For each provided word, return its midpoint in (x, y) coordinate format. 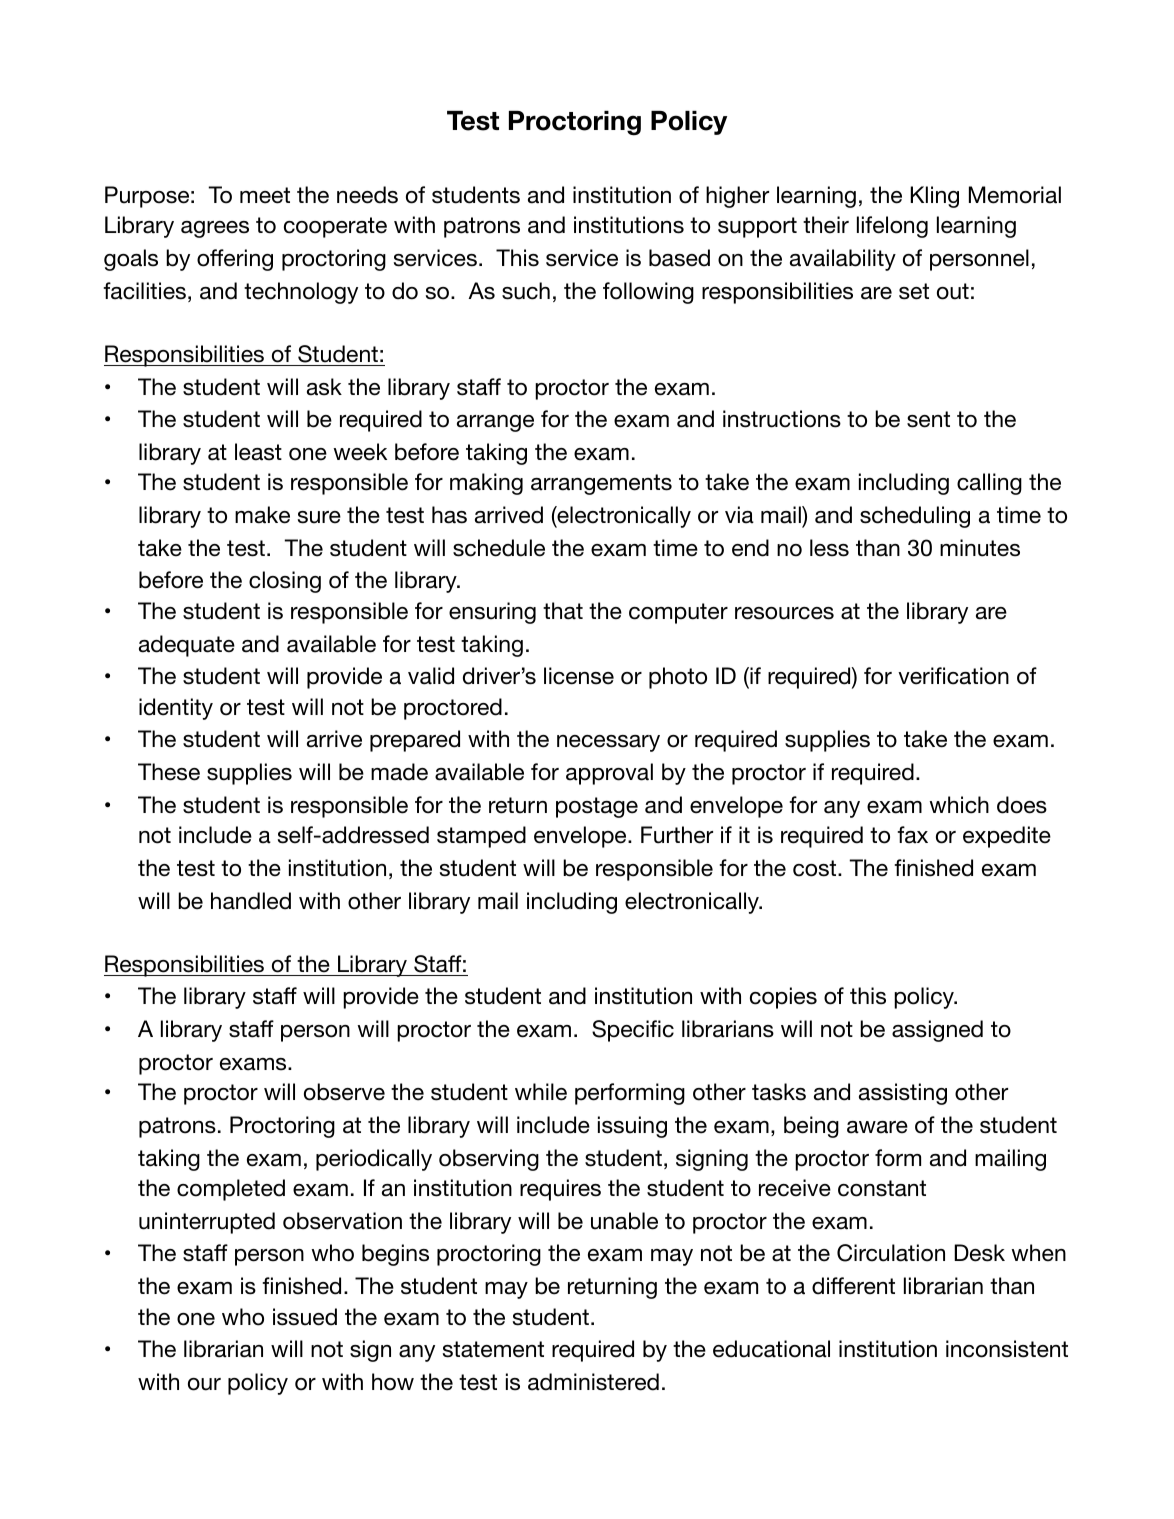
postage (597, 807)
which (959, 805)
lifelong (892, 227)
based (679, 258)
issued (305, 1317)
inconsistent (1007, 1349)
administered (593, 1382)
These (169, 772)
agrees (215, 229)
